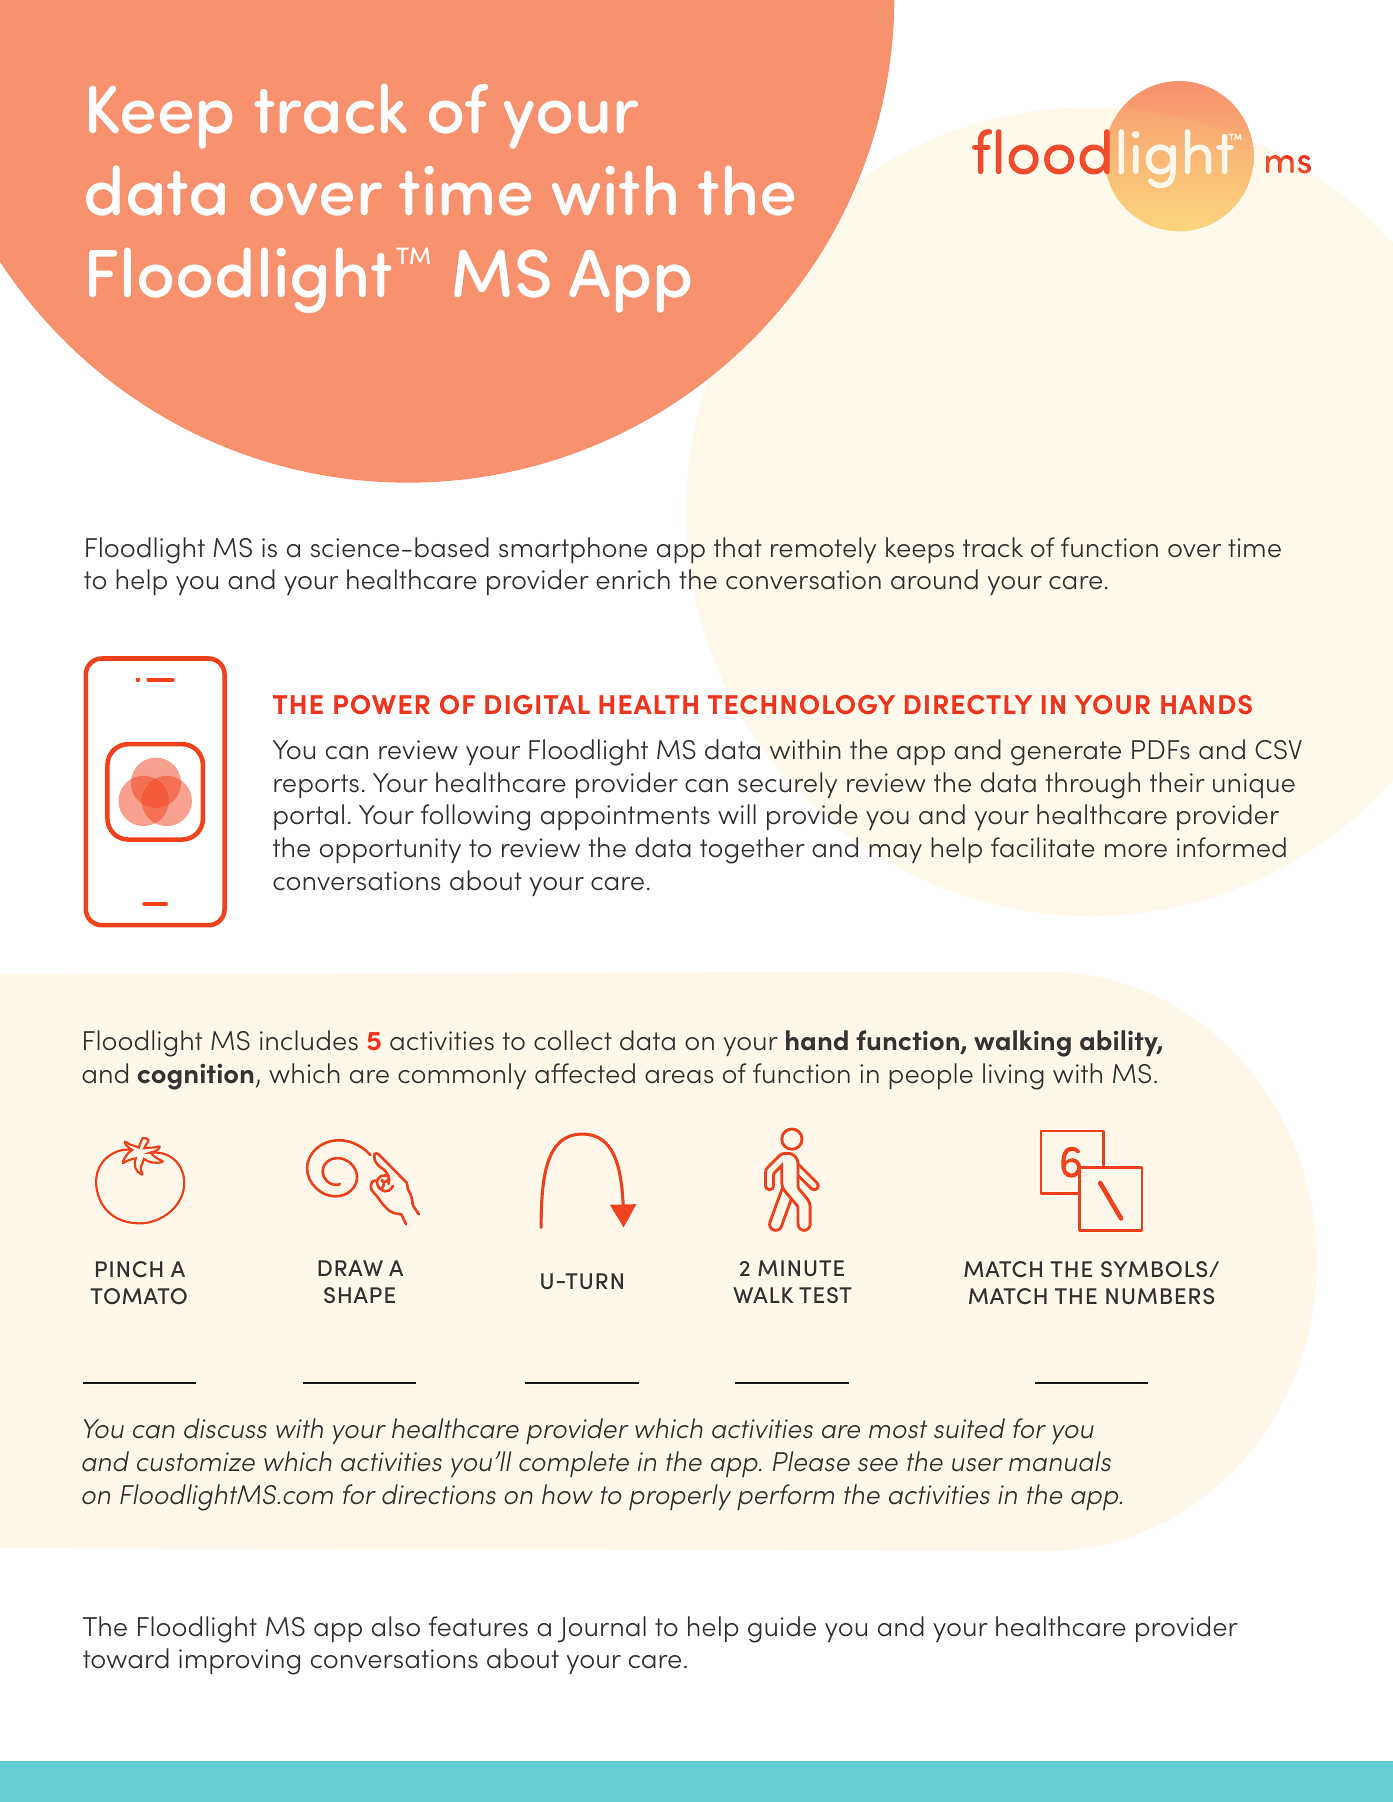 Image resolution: width=1393 pixels, height=1802 pixels. What do you see at coordinates (1013, 1076) in the screenshot?
I see `living` at bounding box center [1013, 1076].
